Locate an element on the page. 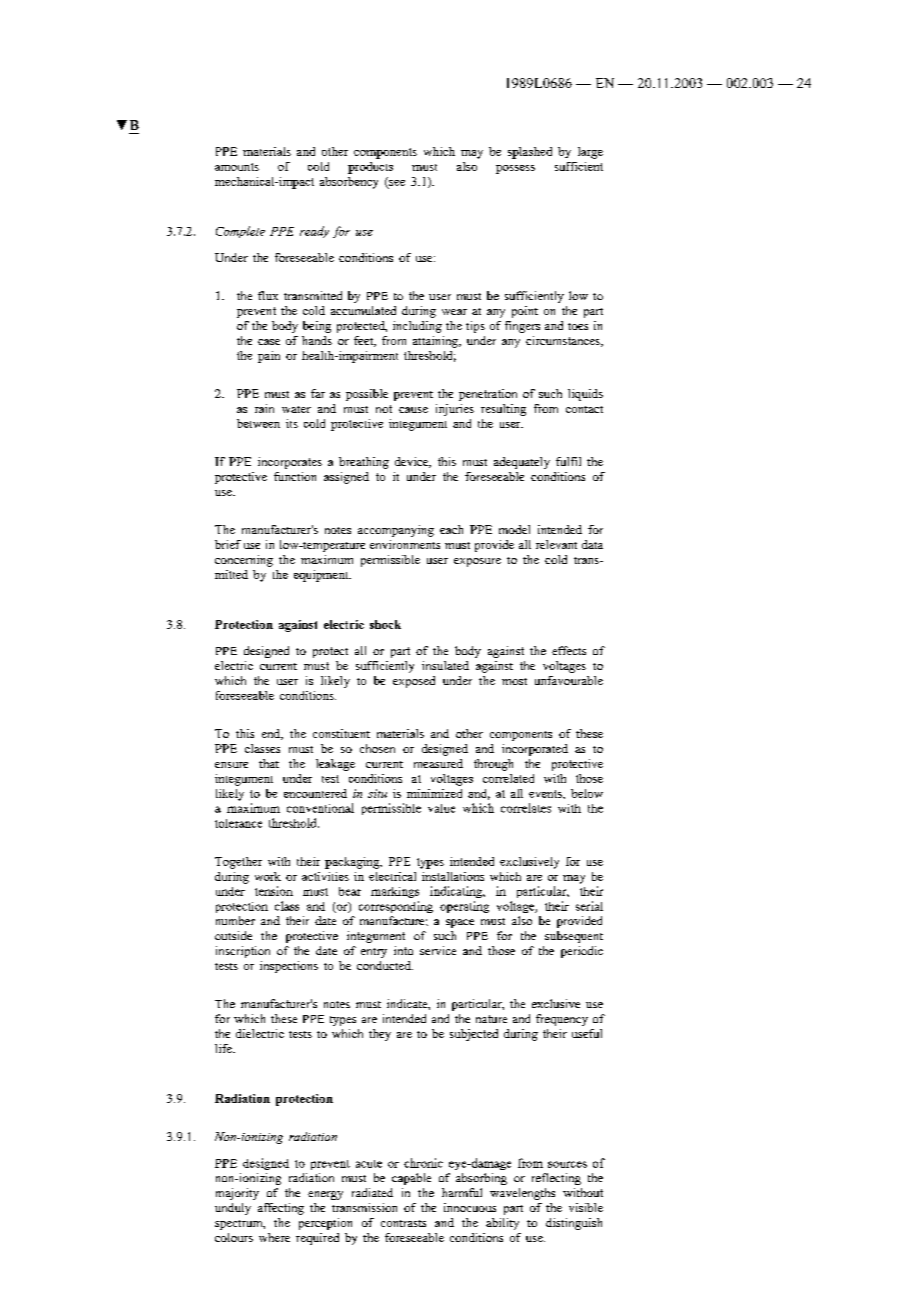  amounts is located at coordinates (237, 167).
